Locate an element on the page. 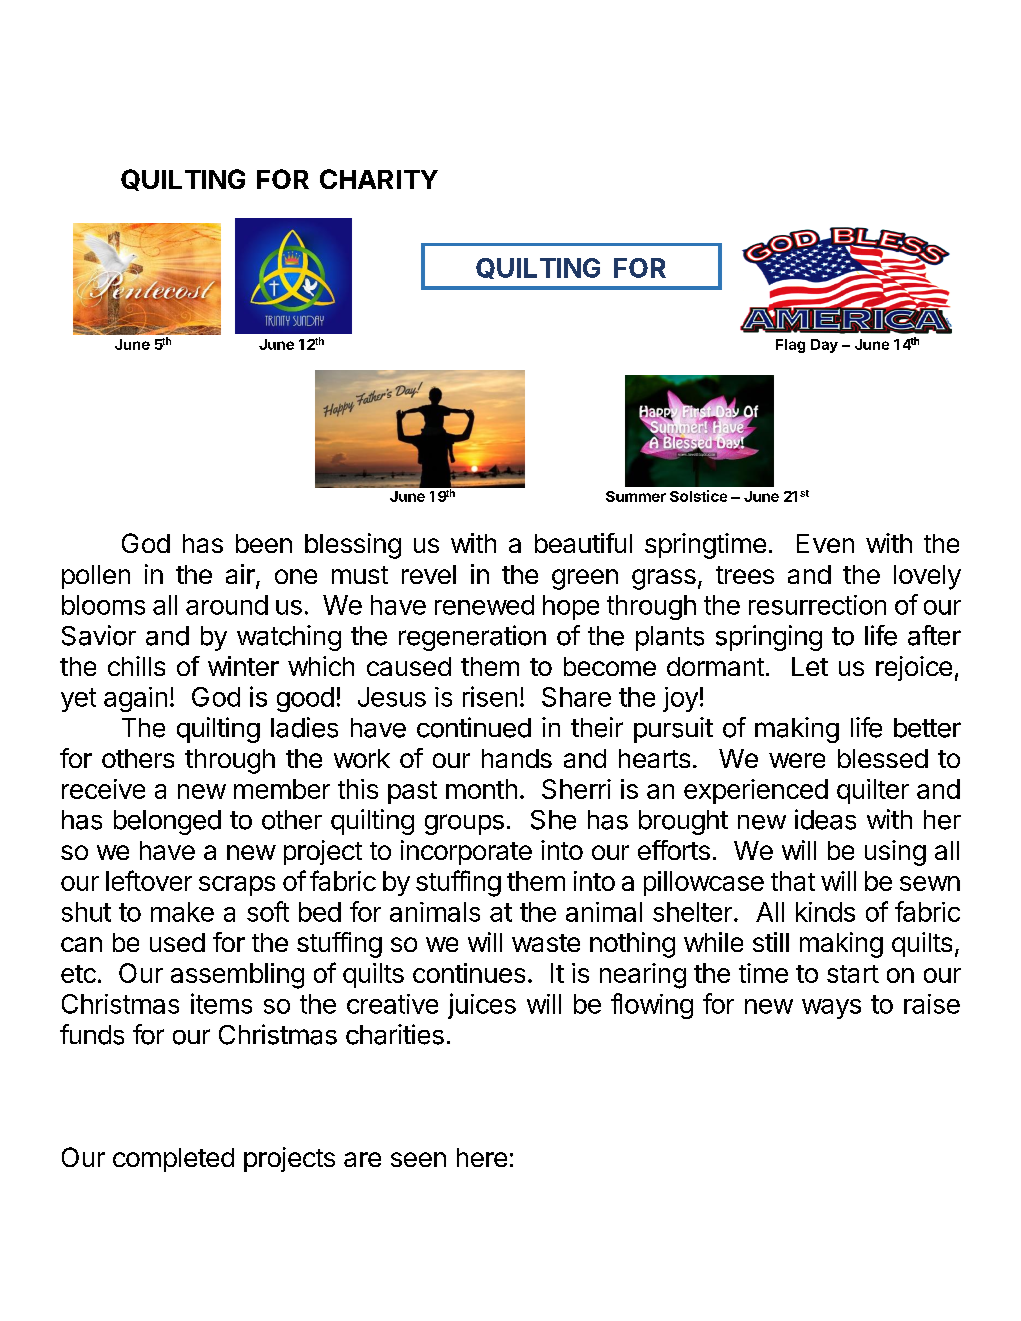 This page has height=1321, width=1021. leftover is located at coordinates (149, 880).
